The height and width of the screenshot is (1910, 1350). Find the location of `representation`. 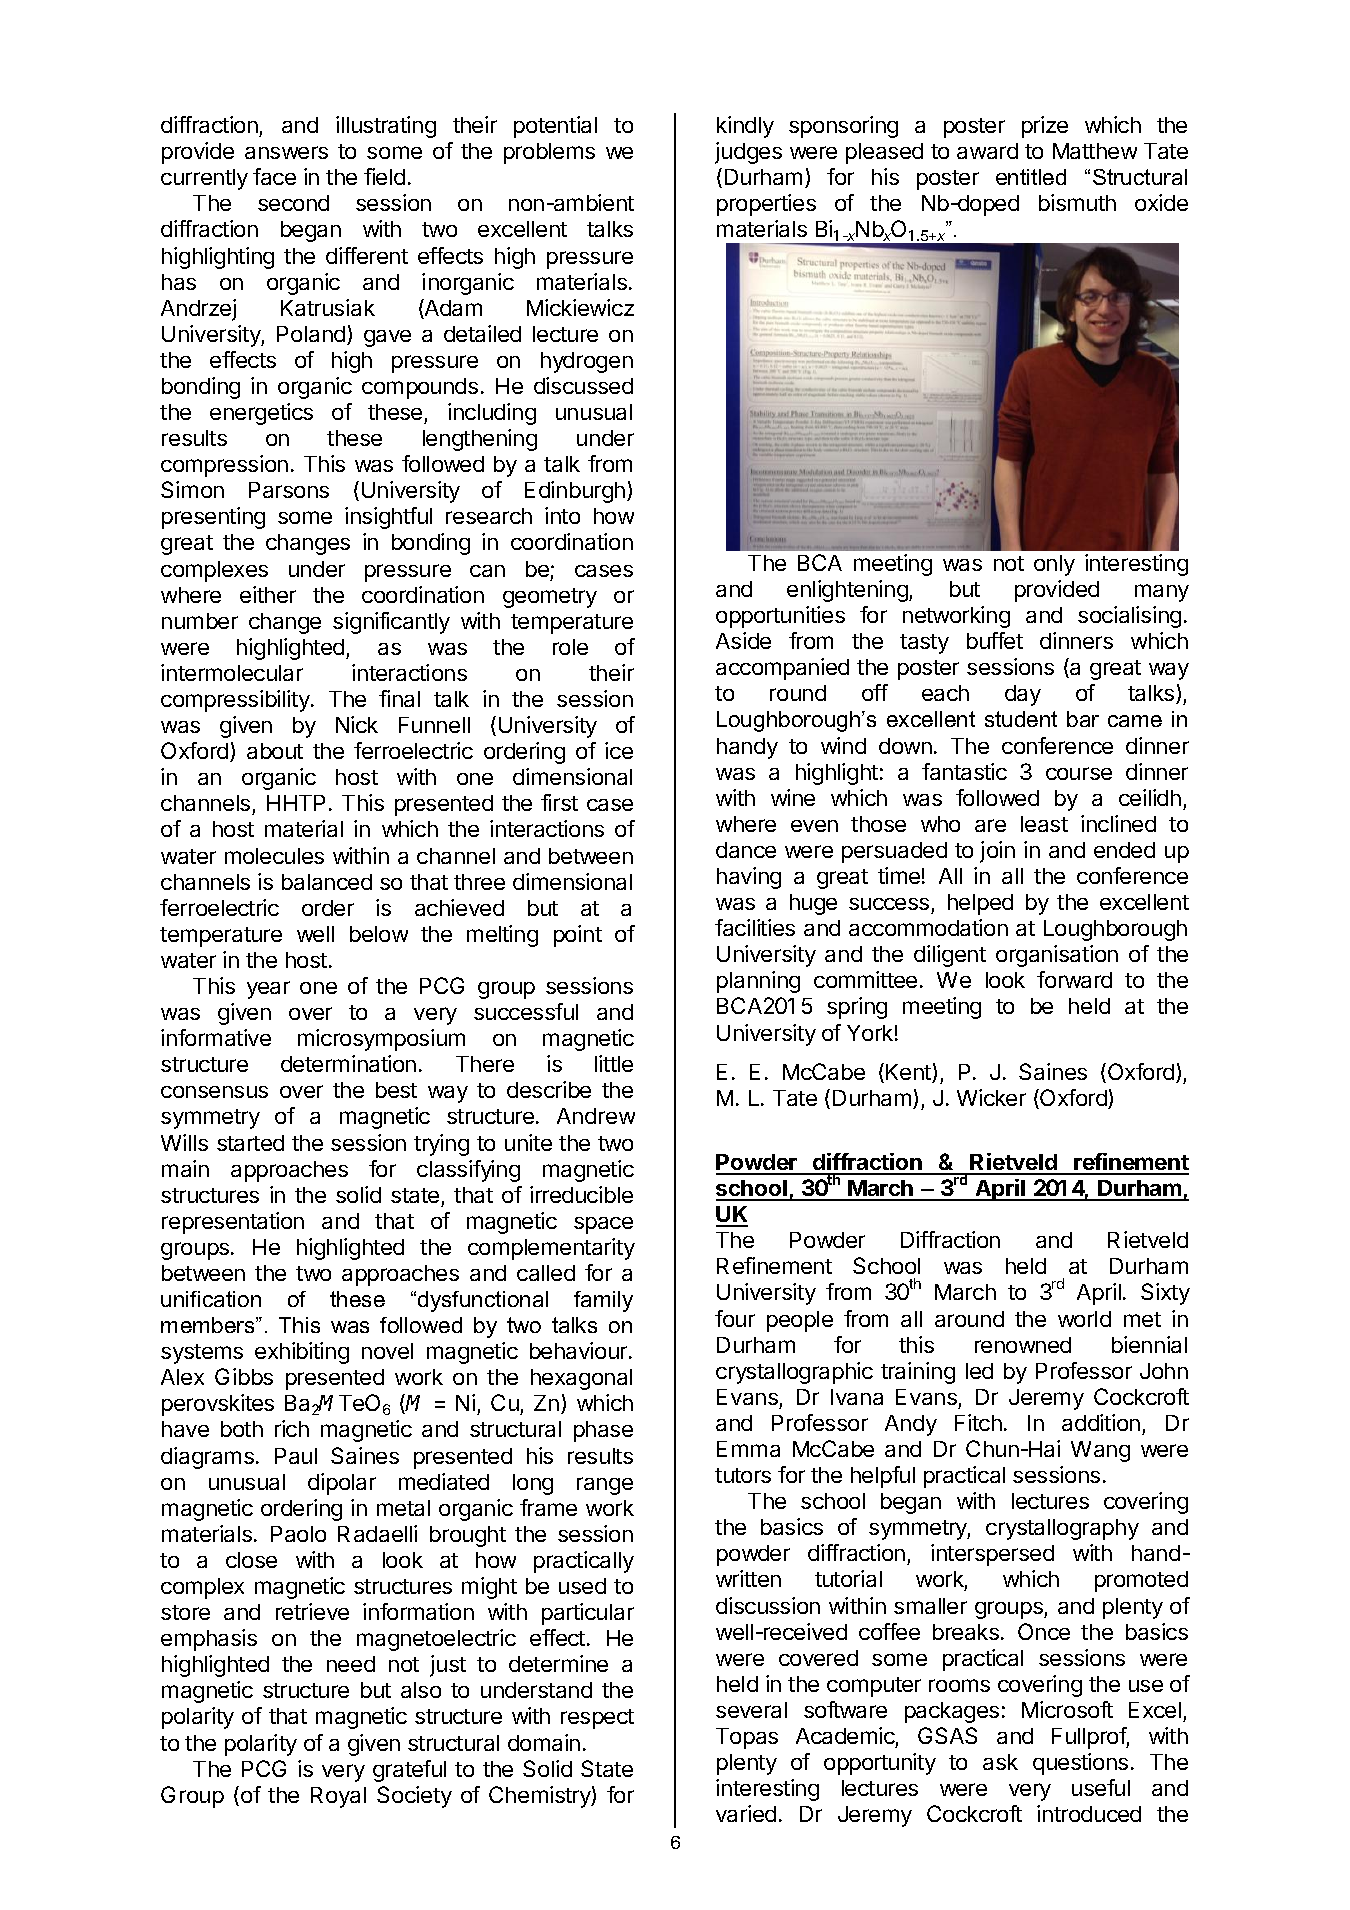

representation is located at coordinates (233, 1223).
